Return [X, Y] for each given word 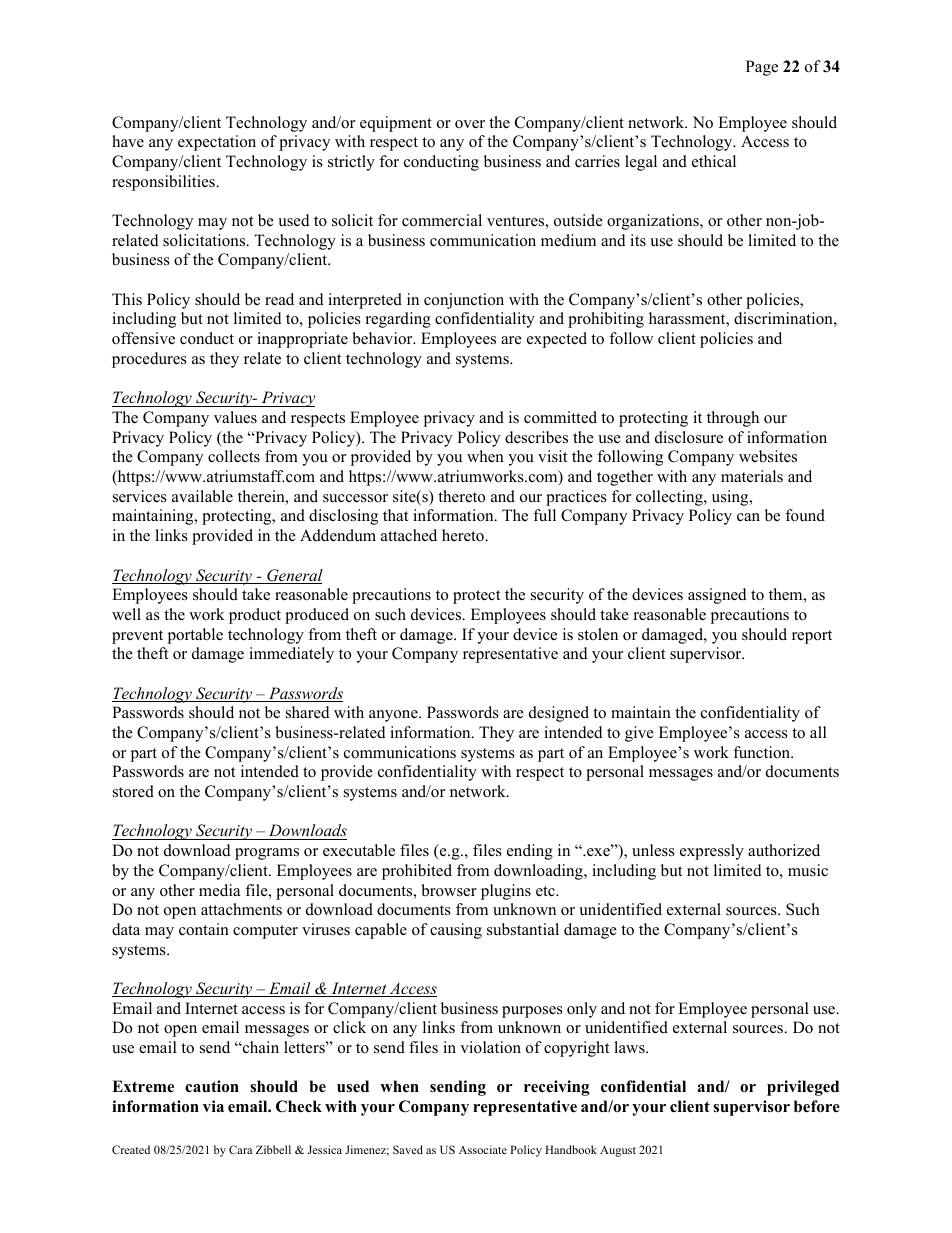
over [470, 124]
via [213, 1106]
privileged [803, 1088]
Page [762, 68]
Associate [483, 1149]
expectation [217, 143]
